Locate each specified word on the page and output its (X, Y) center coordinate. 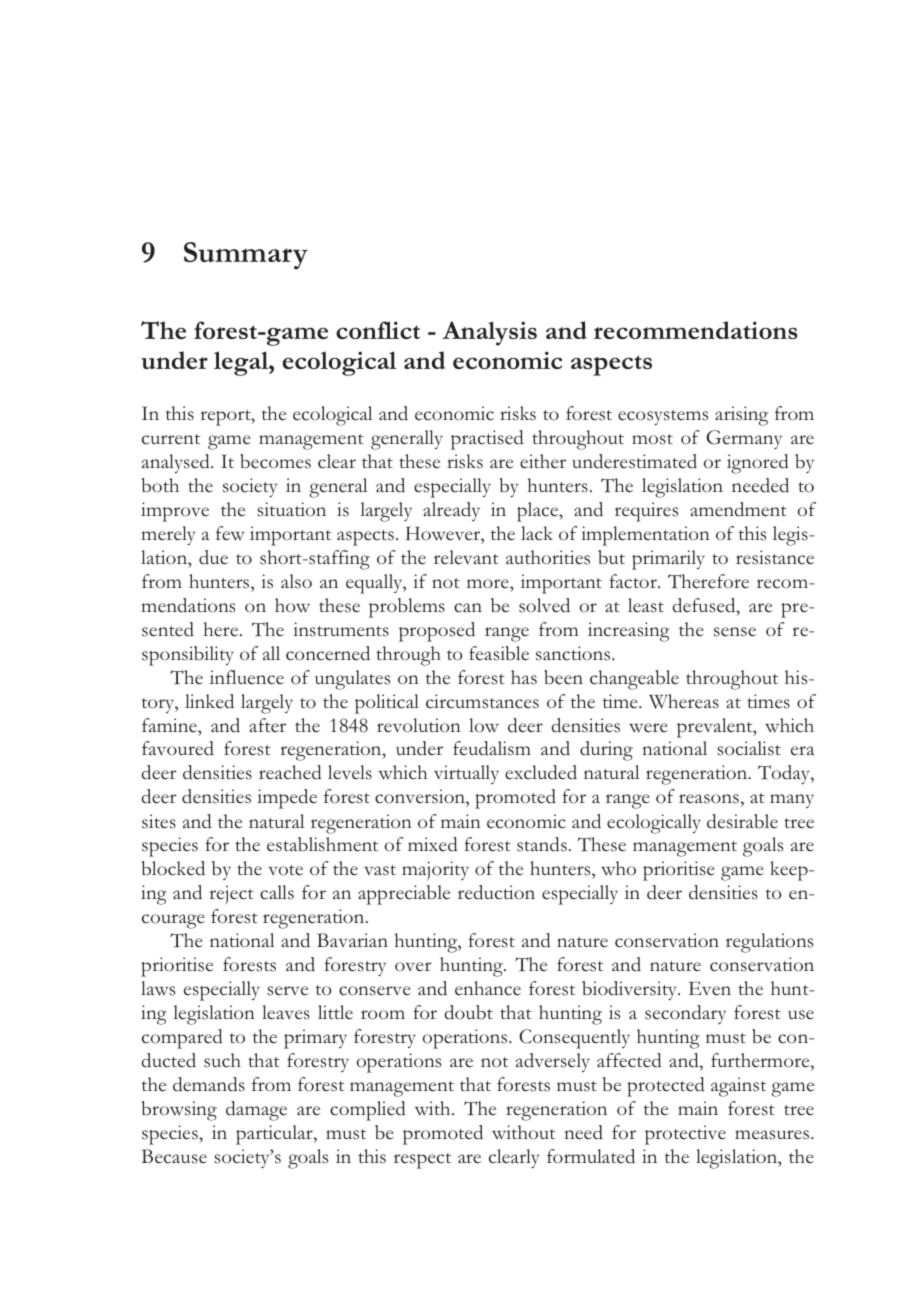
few (230, 533)
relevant (466, 557)
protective (685, 1135)
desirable (742, 821)
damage (256, 1111)
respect (422, 1161)
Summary (246, 255)
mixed (433, 844)
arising (741, 416)
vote (286, 870)
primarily (668, 560)
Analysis (489, 333)
